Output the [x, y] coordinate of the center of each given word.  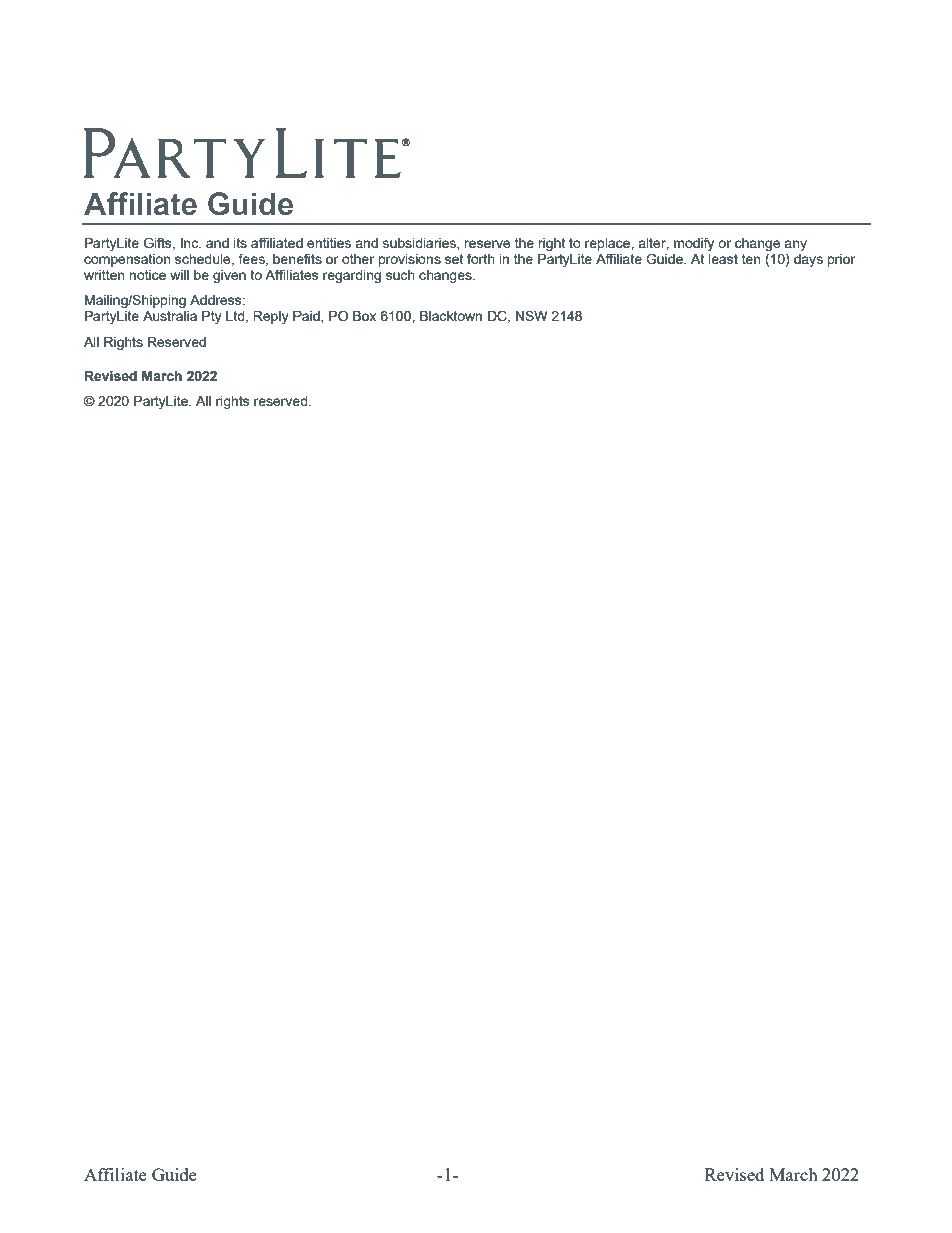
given [229, 276]
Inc [191, 243]
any [795, 245]
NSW [532, 315]
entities [329, 243]
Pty [212, 317]
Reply [271, 317]
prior [841, 260]
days [808, 260]
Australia [170, 316]
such [400, 275]
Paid [307, 317]
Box [364, 316]
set [454, 259]
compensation [127, 260]
